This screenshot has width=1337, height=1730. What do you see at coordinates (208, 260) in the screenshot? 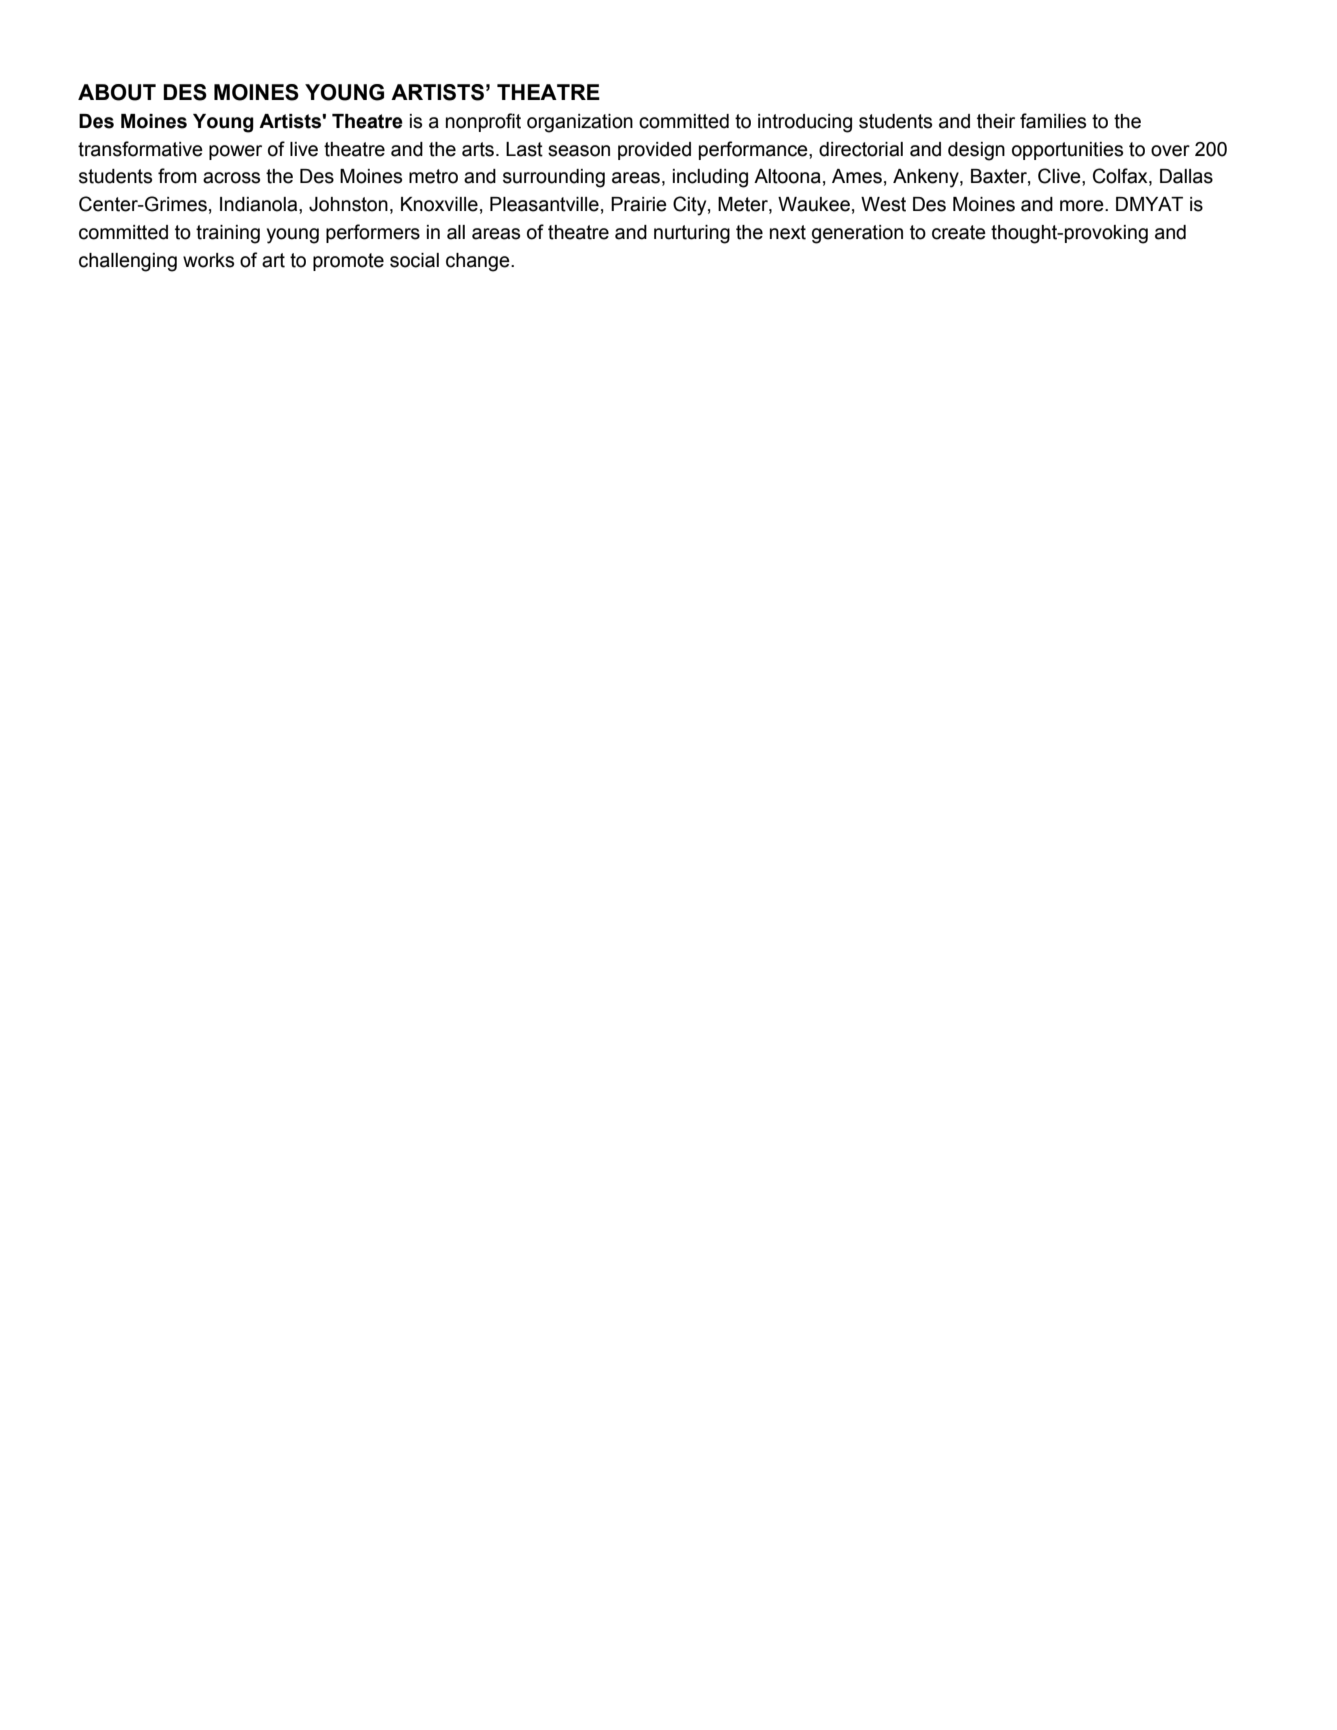
I see `works` at bounding box center [208, 260].
